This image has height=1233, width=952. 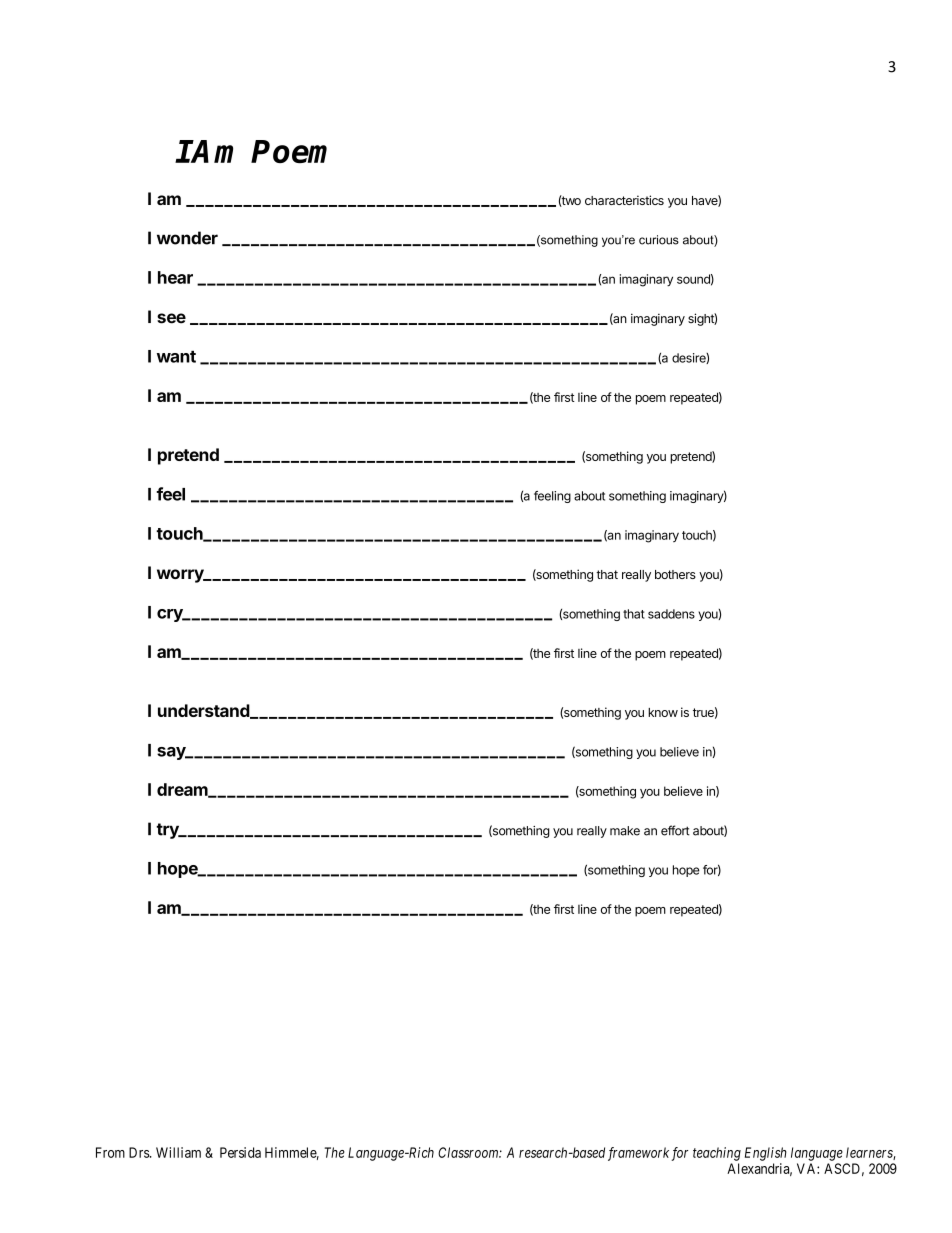 I want to click on wonder, so click(x=187, y=238).
